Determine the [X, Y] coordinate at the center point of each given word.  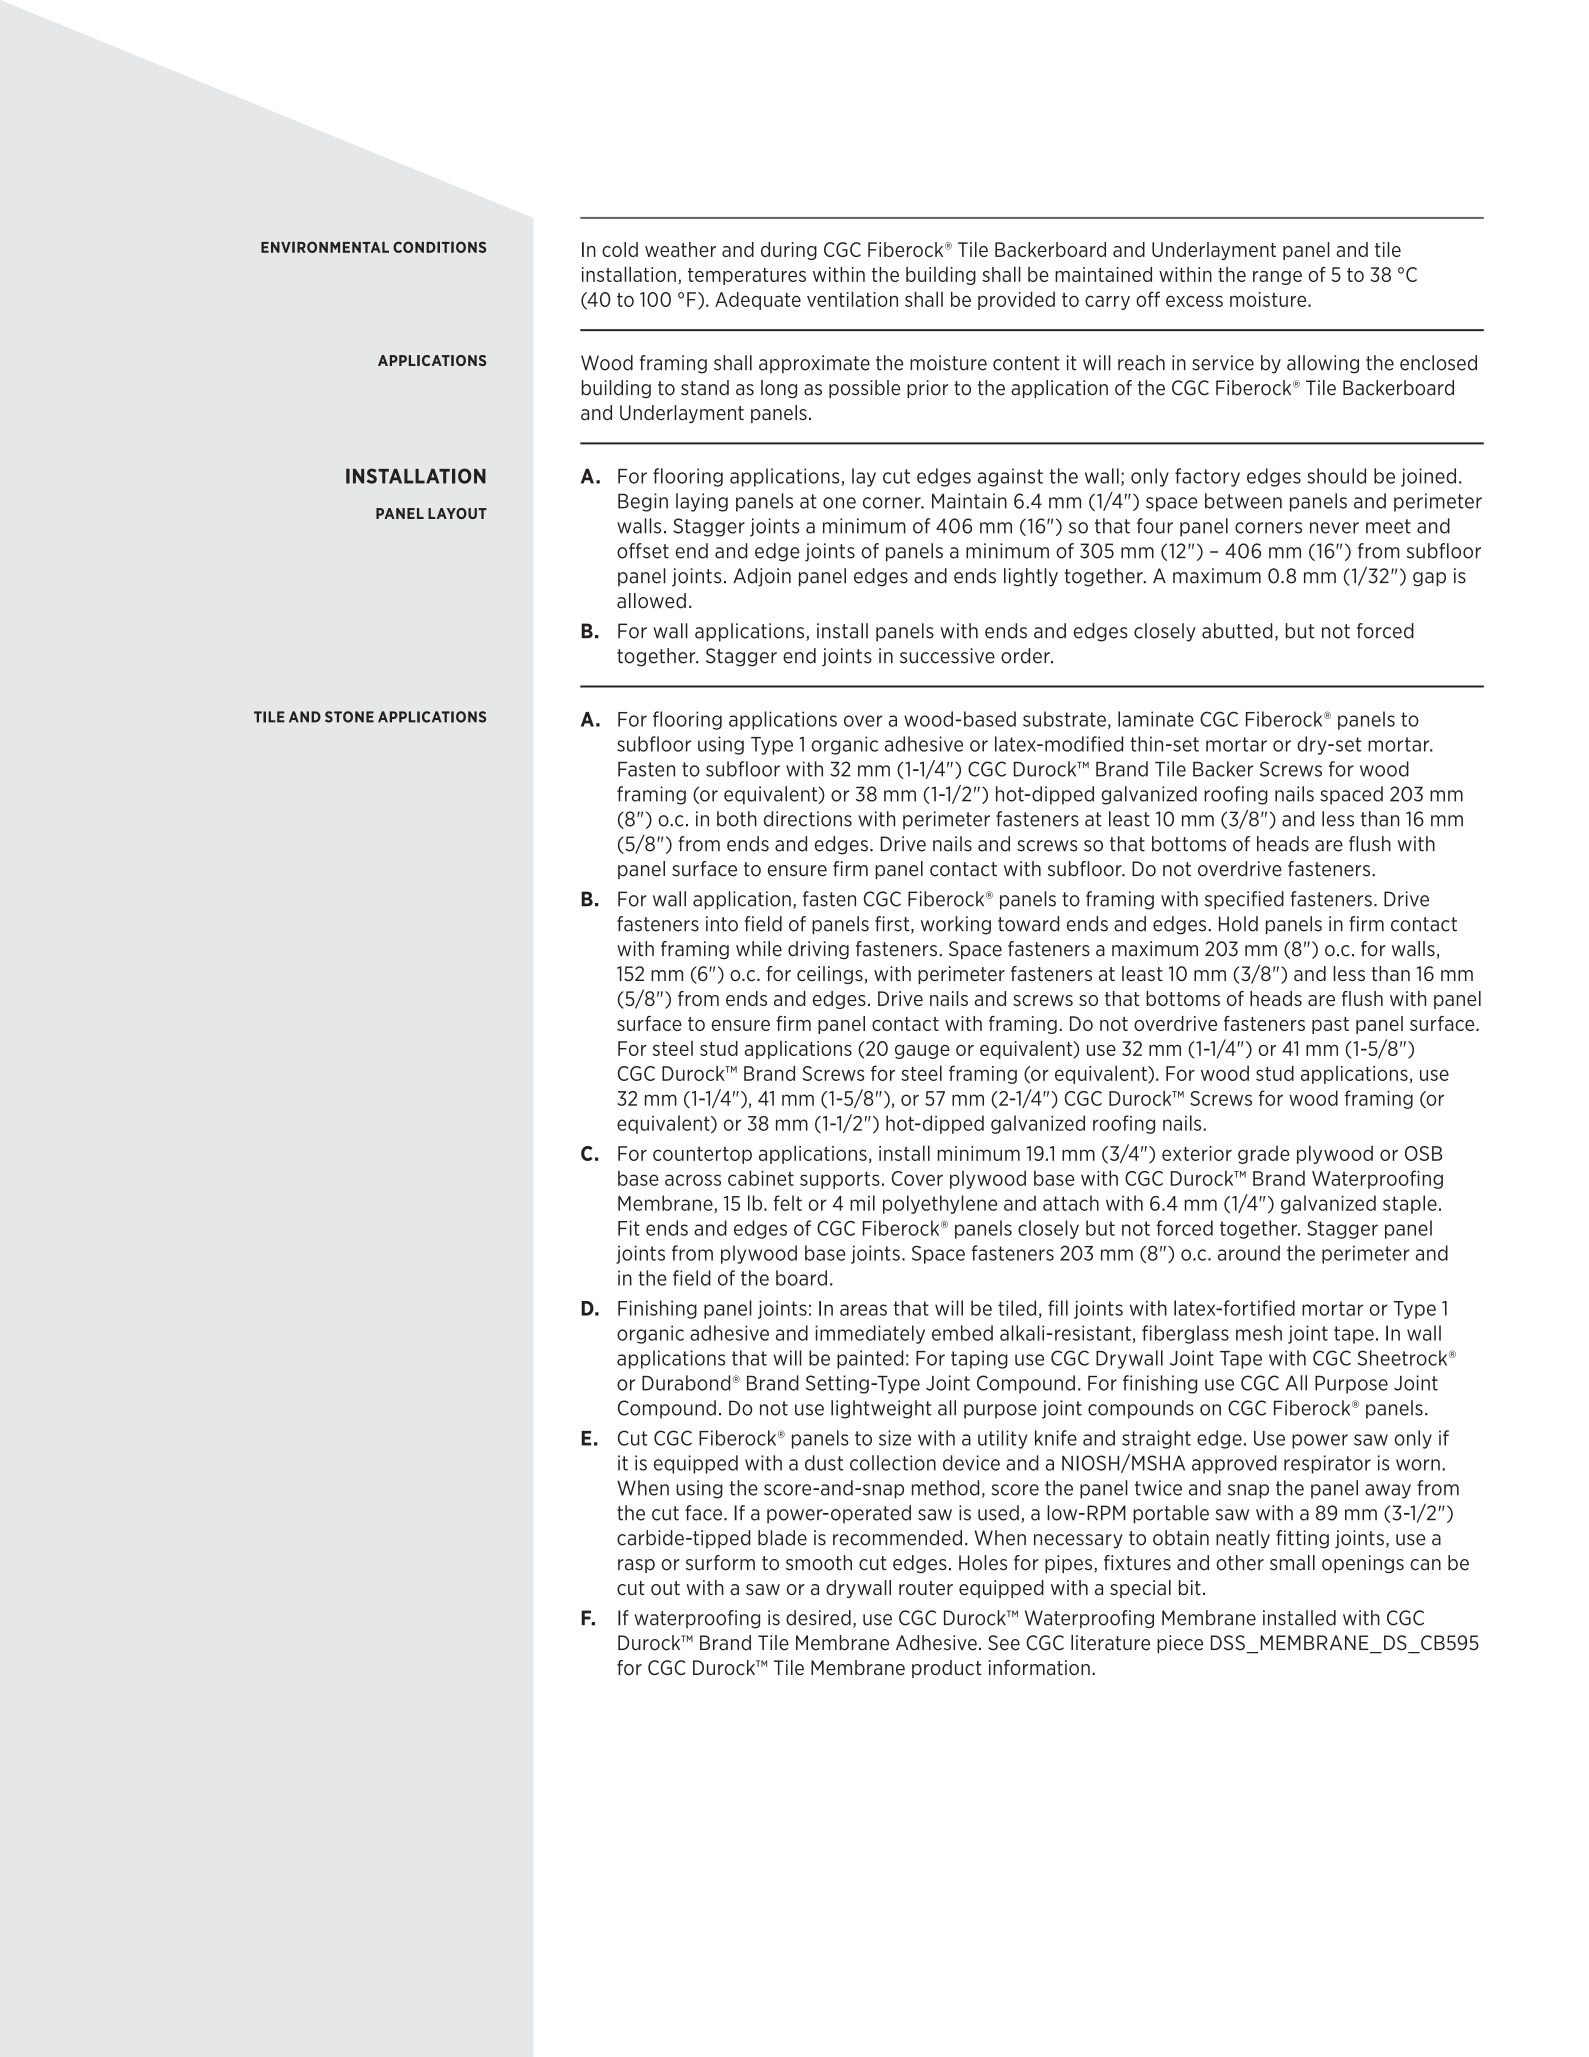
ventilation [852, 299]
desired [818, 1618]
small [1292, 1563]
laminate [1156, 719]
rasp [636, 1566]
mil [862, 1203]
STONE [349, 717]
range [1277, 278]
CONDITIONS [439, 247]
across [693, 1180]
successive [947, 656]
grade [1264, 1155]
